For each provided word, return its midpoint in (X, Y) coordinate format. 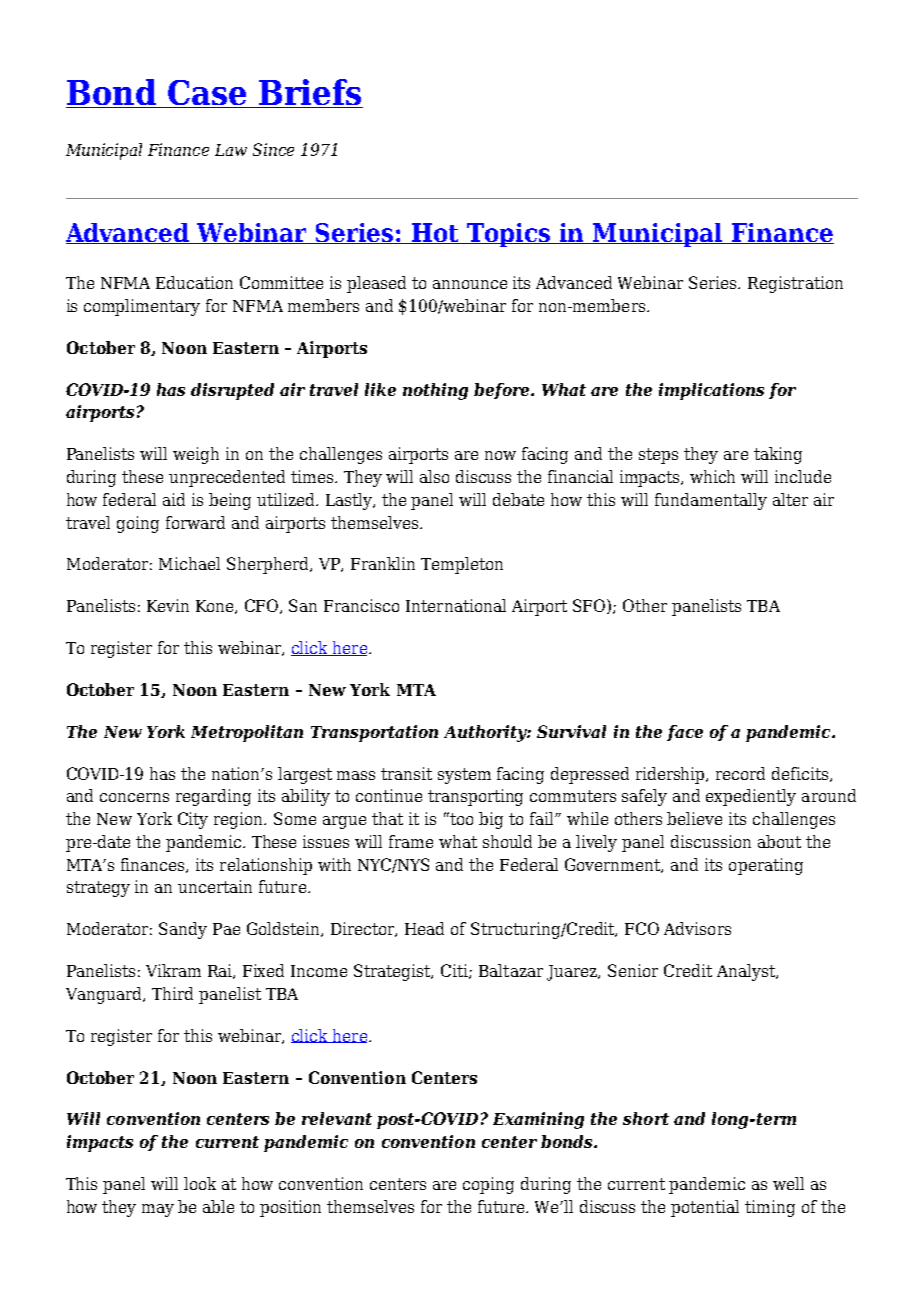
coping (488, 1185)
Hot (436, 233)
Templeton (462, 565)
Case (207, 94)
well (788, 1183)
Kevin (168, 605)
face (685, 733)
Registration (795, 284)
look (200, 1183)
